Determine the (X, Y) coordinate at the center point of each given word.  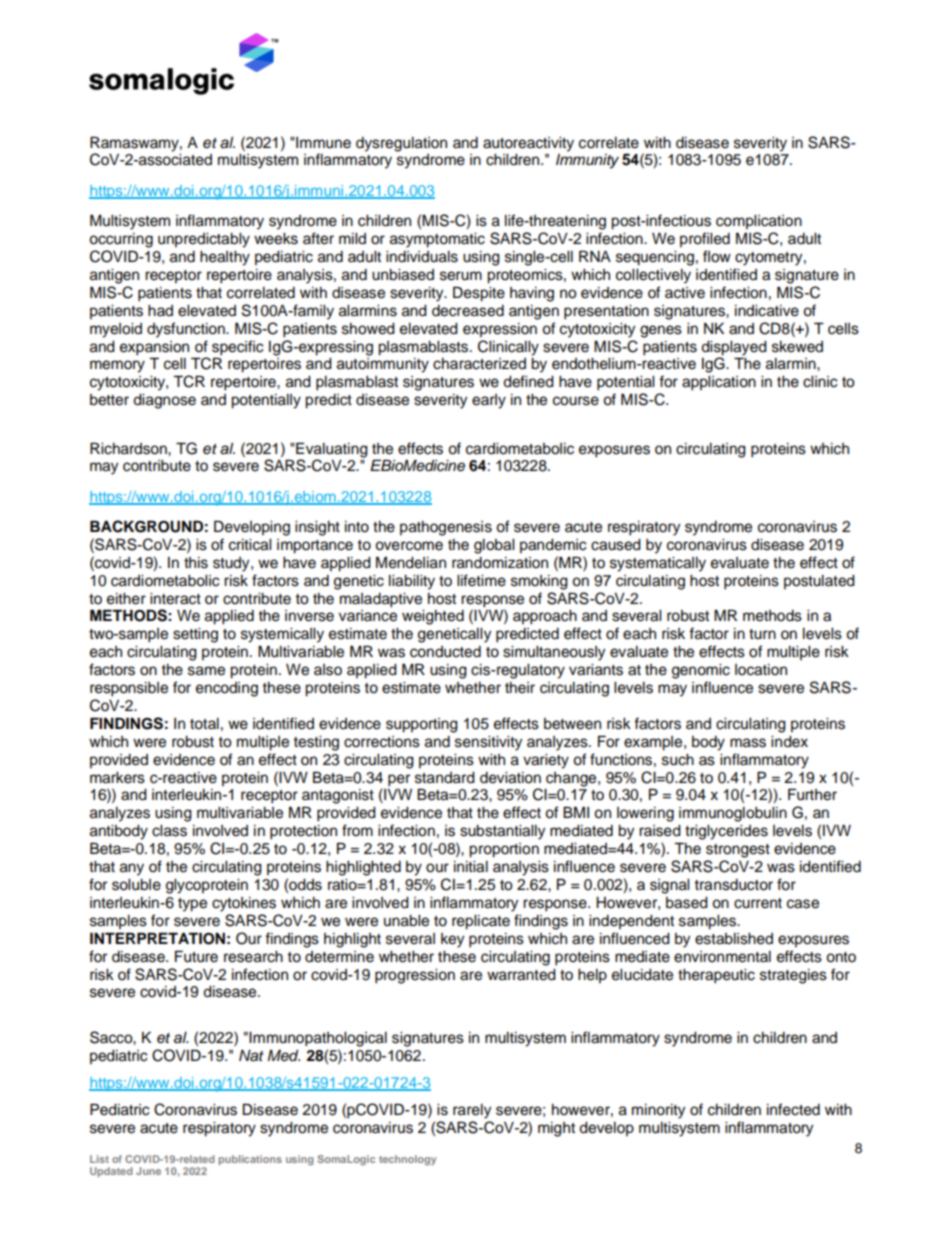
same (206, 671)
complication (759, 222)
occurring (121, 240)
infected (793, 1109)
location (761, 670)
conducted (445, 652)
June (148, 1171)
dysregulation (401, 144)
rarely (472, 1111)
